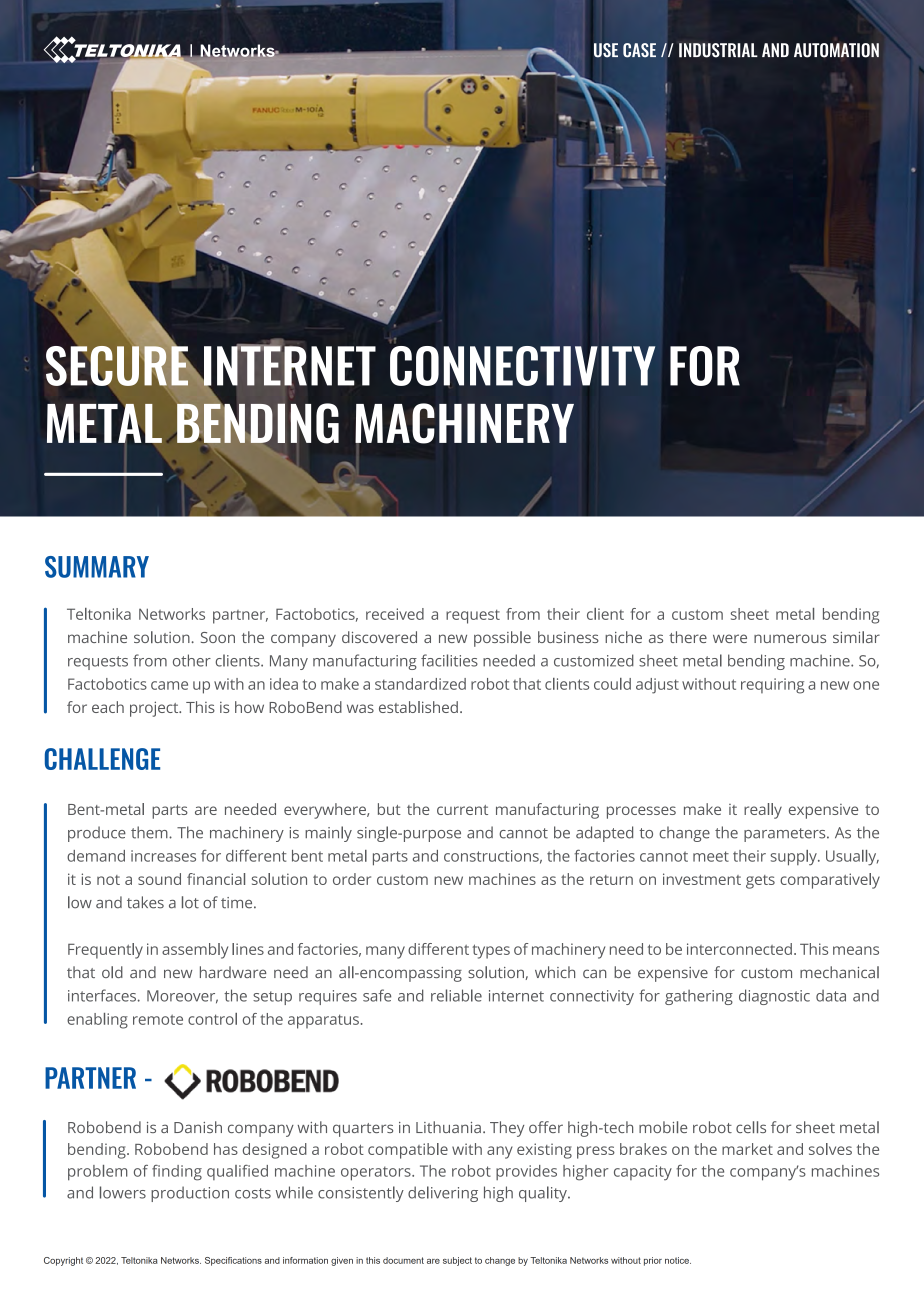 This screenshot has height=1308, width=924. Describe the element at coordinates (606, 50) in the screenshot. I see `USE` at that location.
